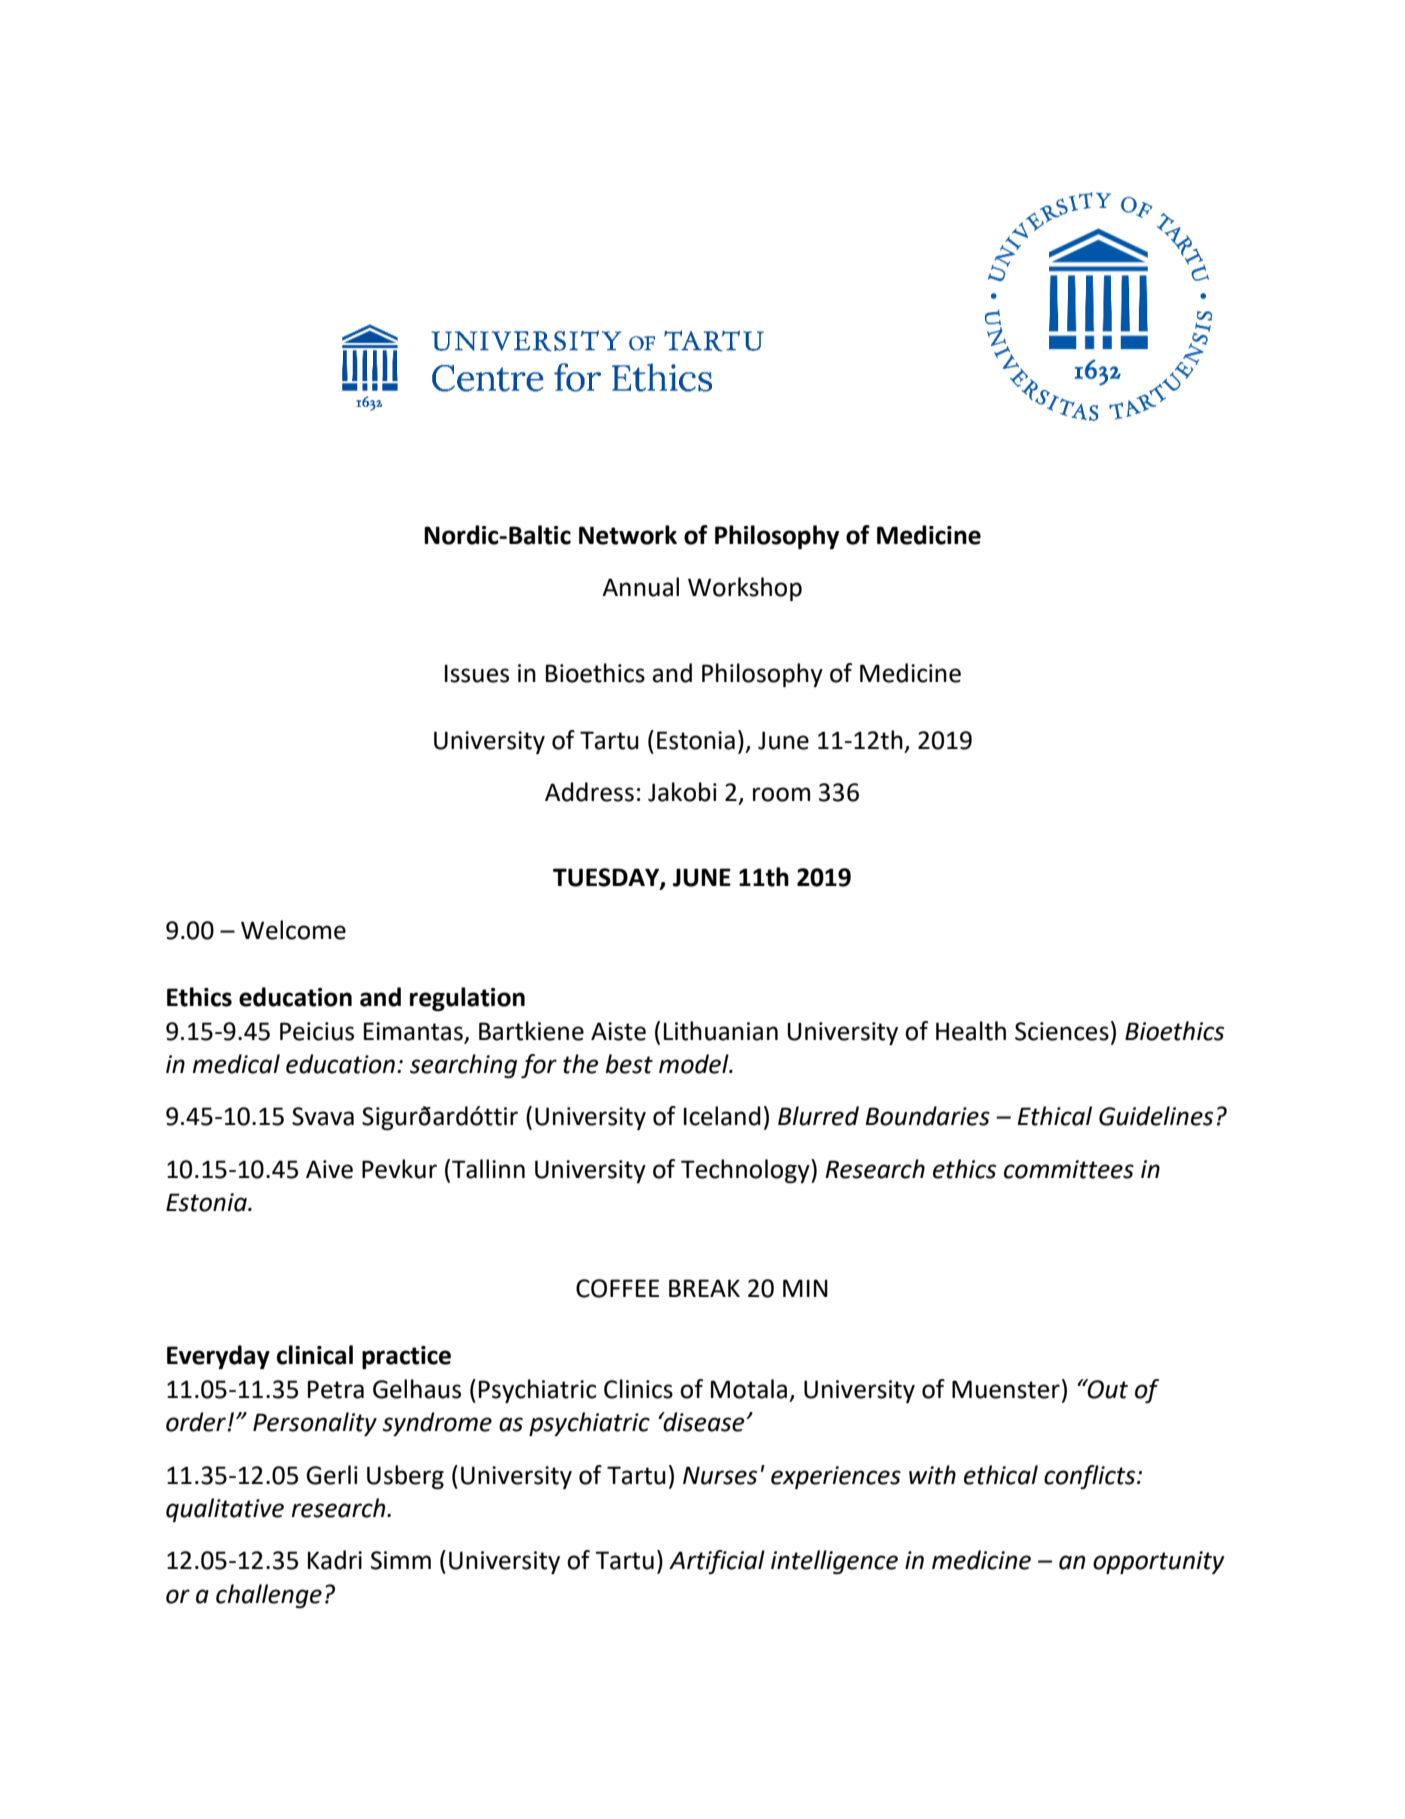 This document has height=1819, width=1405. Describe the element at coordinates (1062, 1031) in the document. I see `Sciences` at that location.
